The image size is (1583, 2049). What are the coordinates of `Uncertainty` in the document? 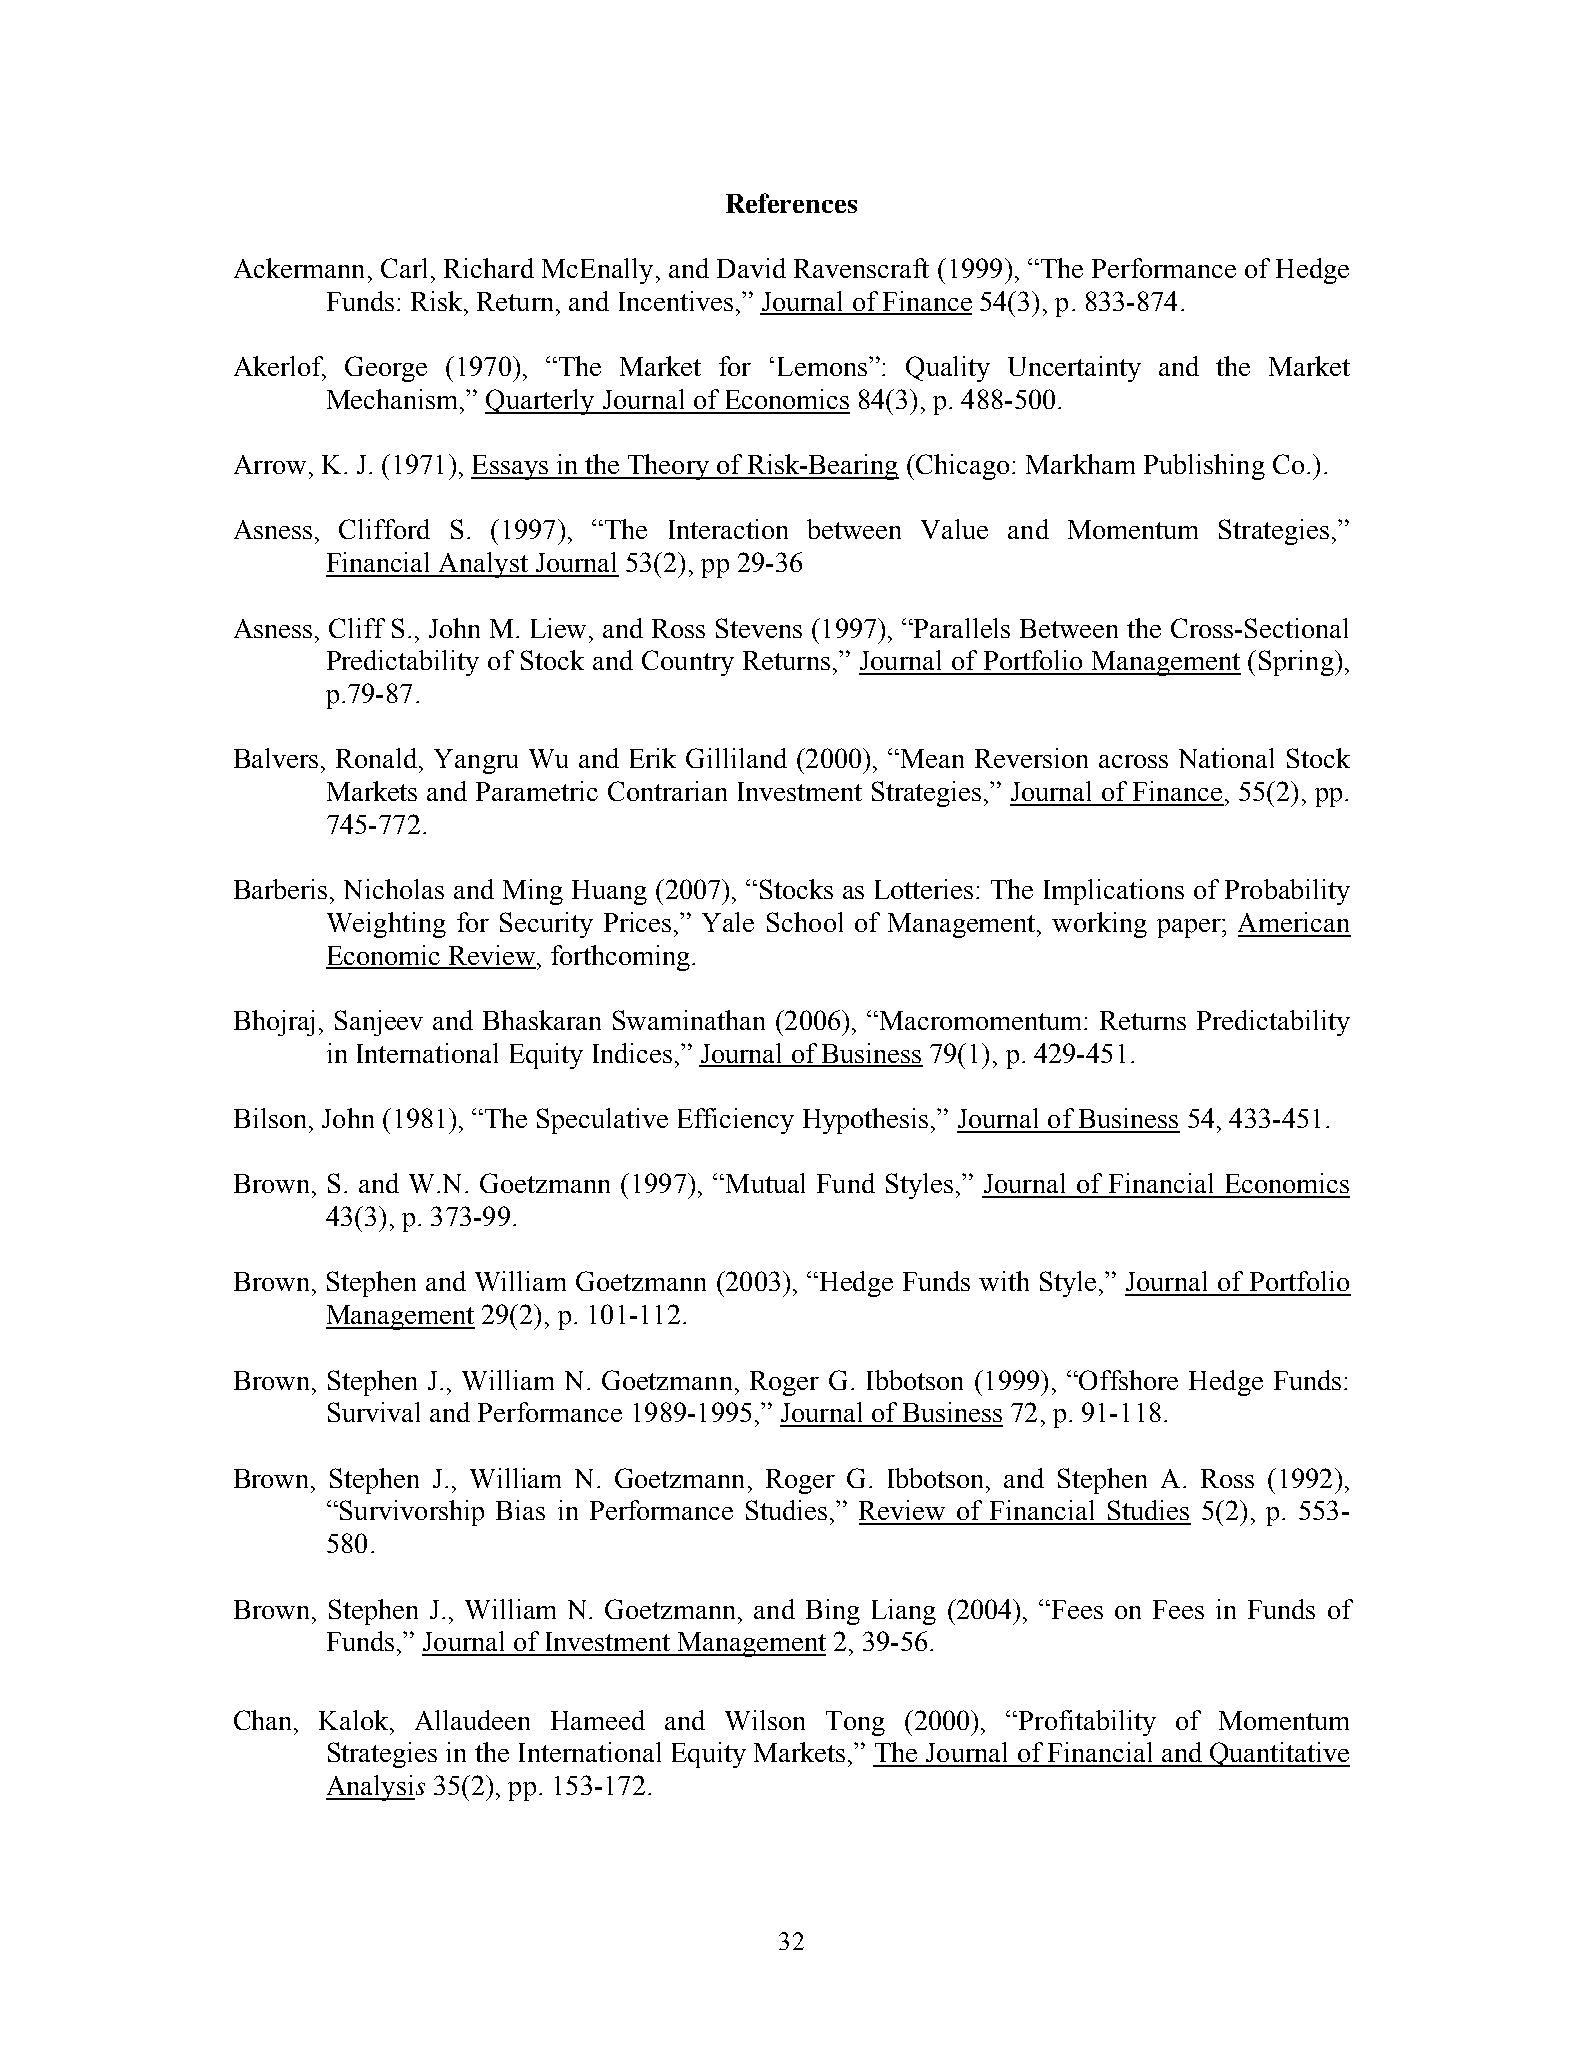 It's located at (1074, 369).
